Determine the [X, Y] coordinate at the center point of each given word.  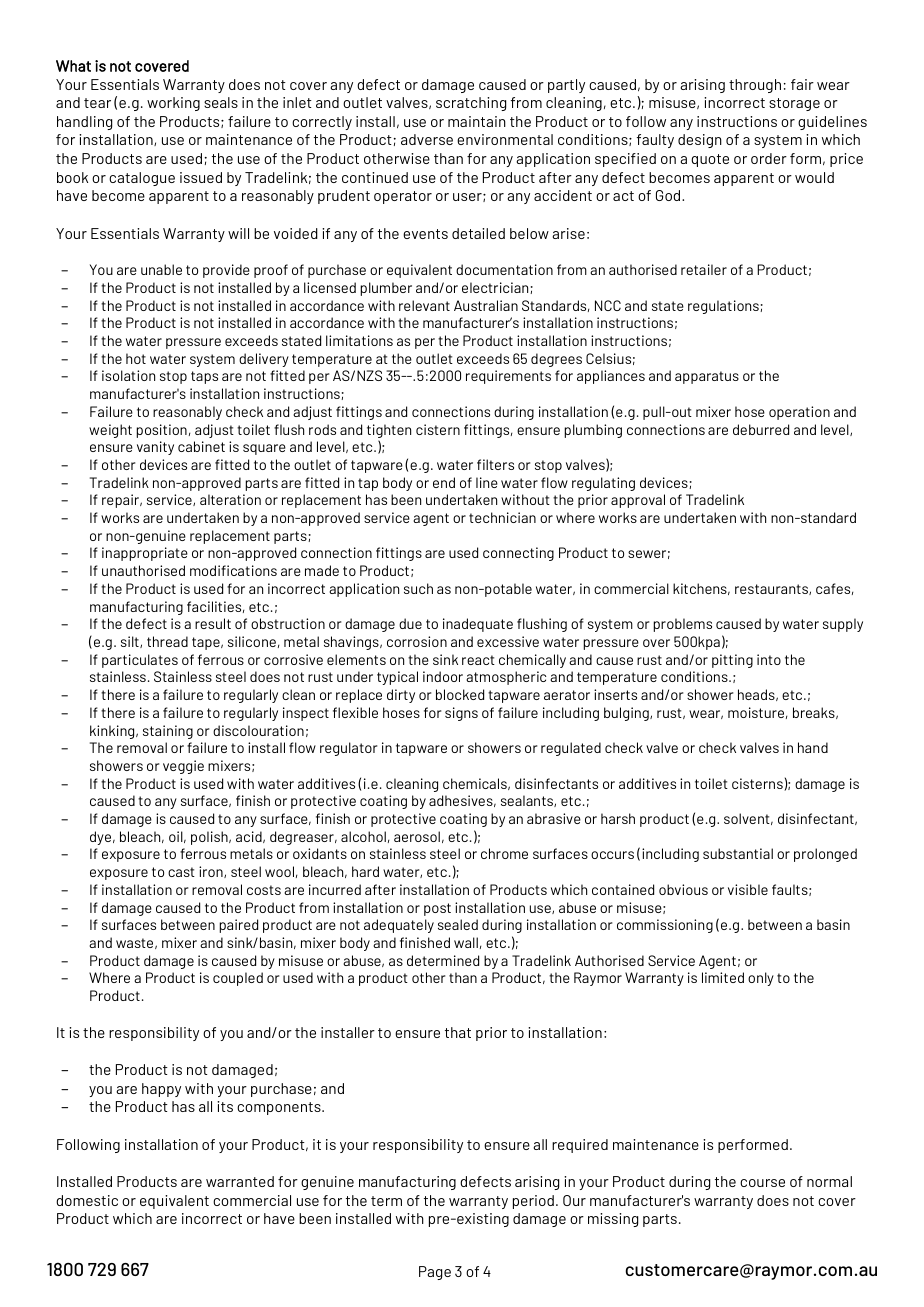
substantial [738, 853]
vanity [155, 448]
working [173, 104]
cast [181, 872]
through [755, 86]
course [762, 1183]
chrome [504, 853]
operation [799, 413]
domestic [87, 1200]
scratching [471, 104]
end [444, 482]
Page [435, 1273]
